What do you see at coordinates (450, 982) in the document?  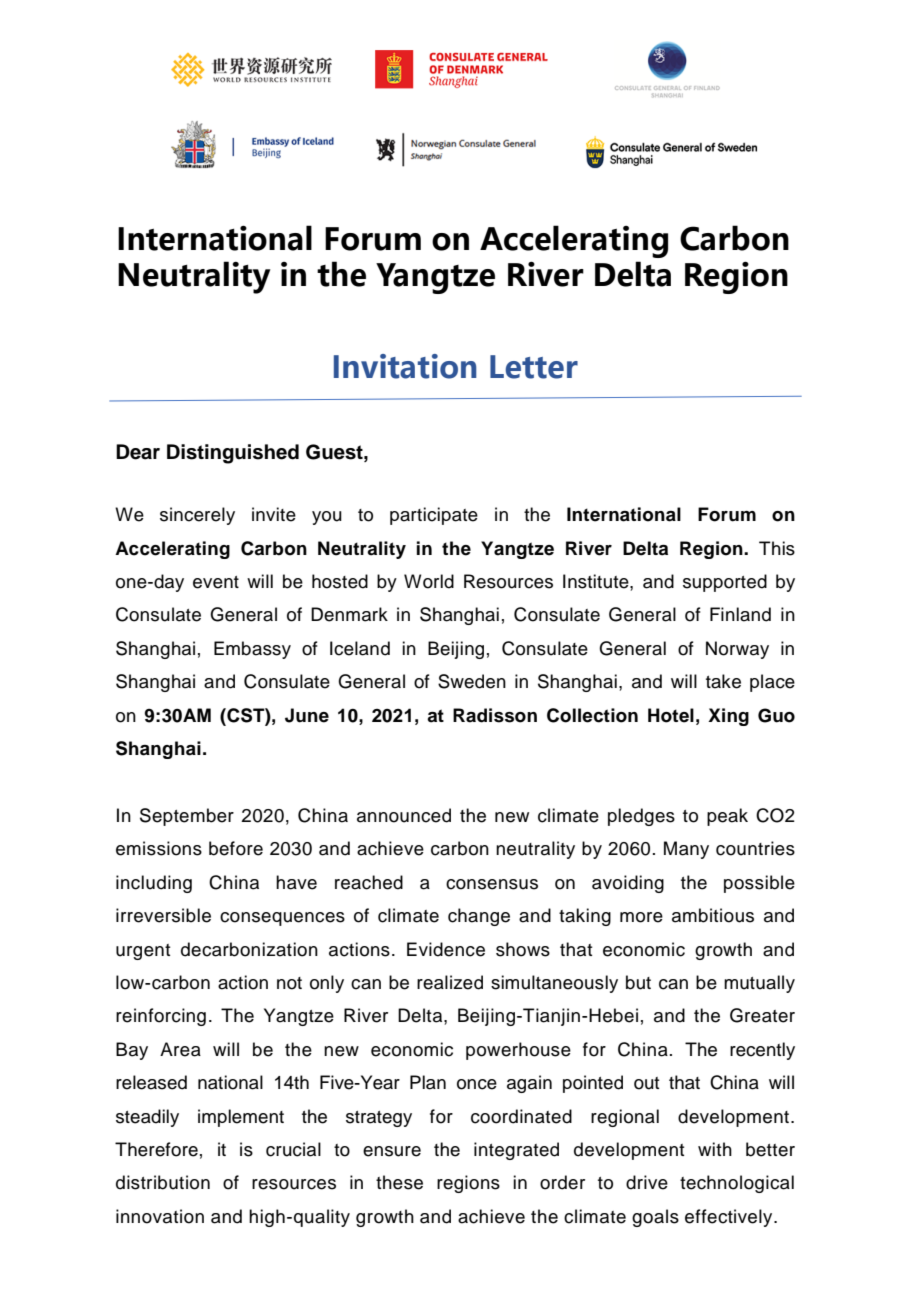 I see `realized` at bounding box center [450, 982].
